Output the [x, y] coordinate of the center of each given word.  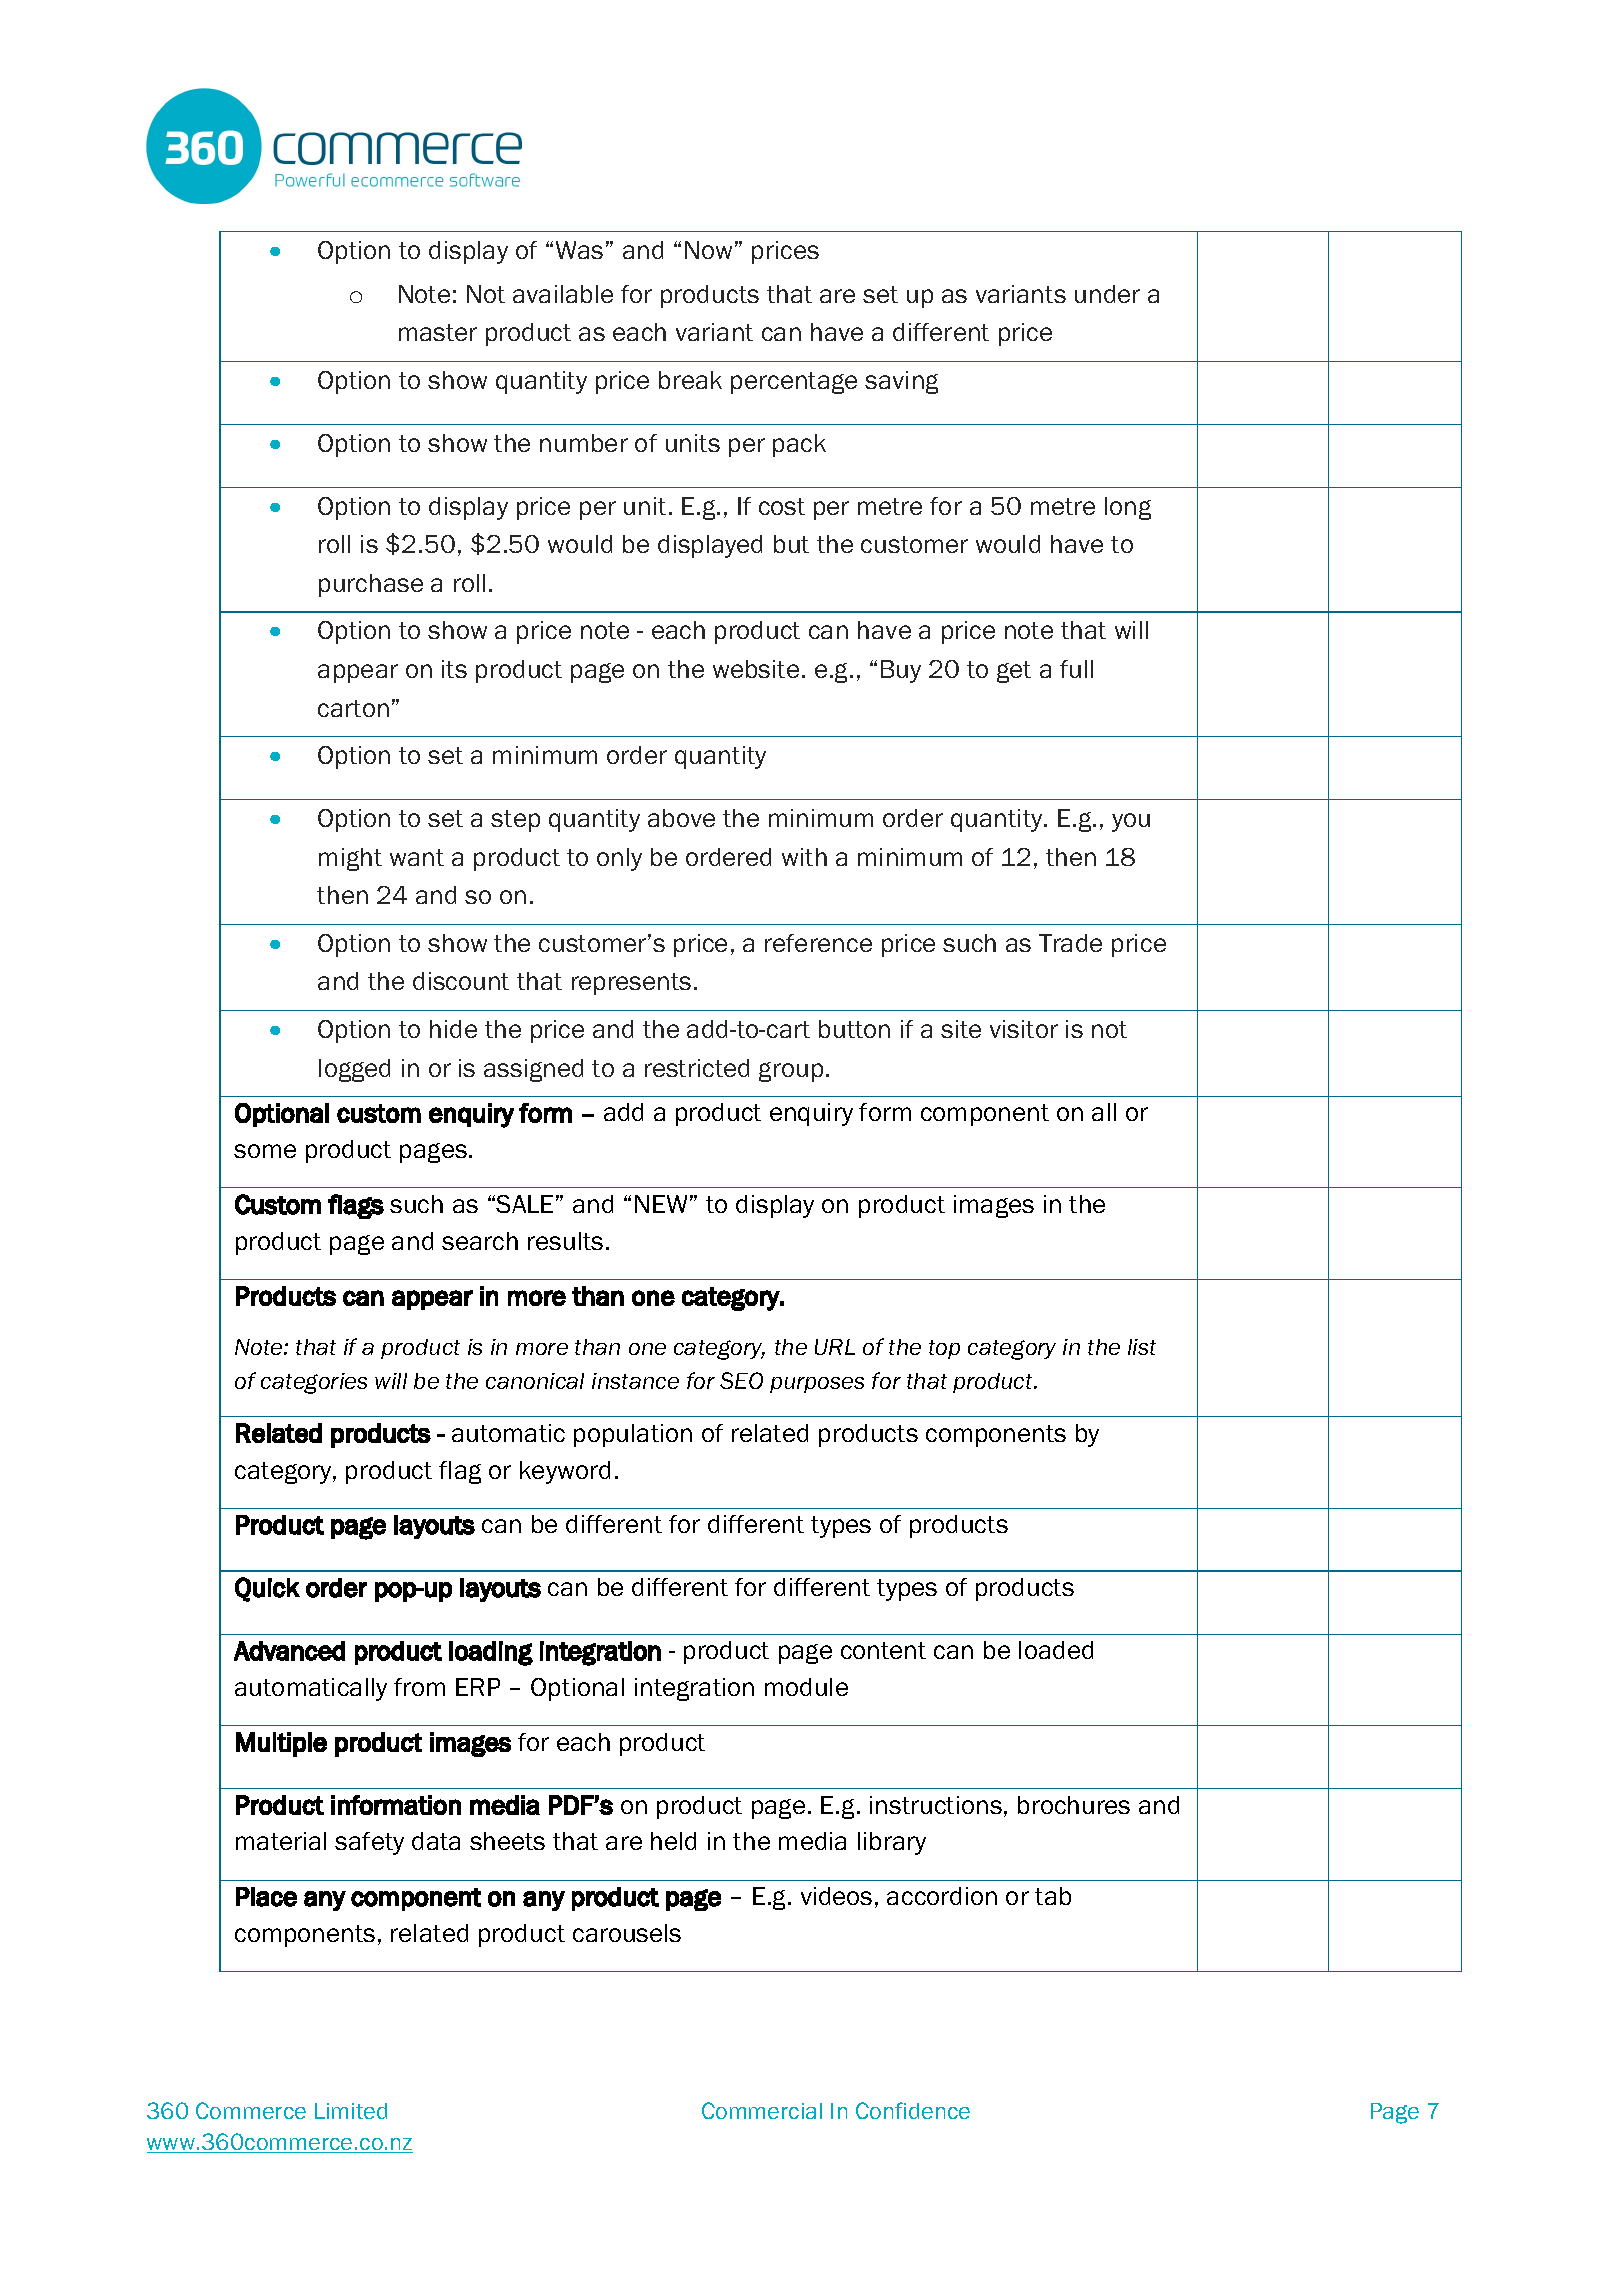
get [1014, 672]
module [806, 1687]
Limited [351, 2111]
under [1107, 294]
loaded [1056, 1650]
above [681, 818]
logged [354, 1070]
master [438, 332]
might [350, 859]
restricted [697, 1068]
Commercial [762, 2110]
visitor [1024, 1029]
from [419, 1687]
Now [708, 250]
